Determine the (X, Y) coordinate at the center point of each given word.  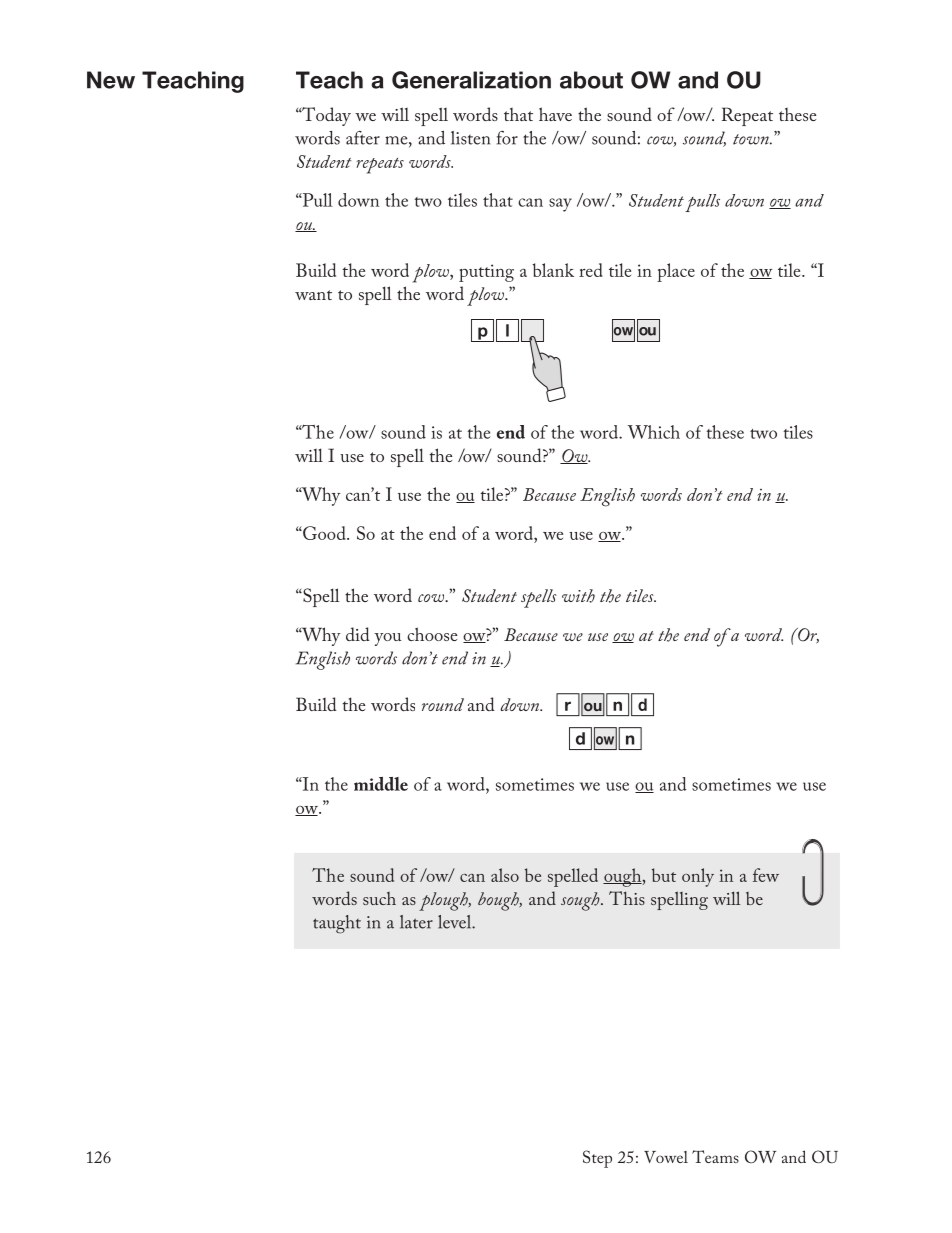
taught (337, 924)
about (591, 80)
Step (597, 1159)
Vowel (666, 1157)
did (358, 634)
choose (432, 634)
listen (470, 138)
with (578, 596)
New (111, 80)
